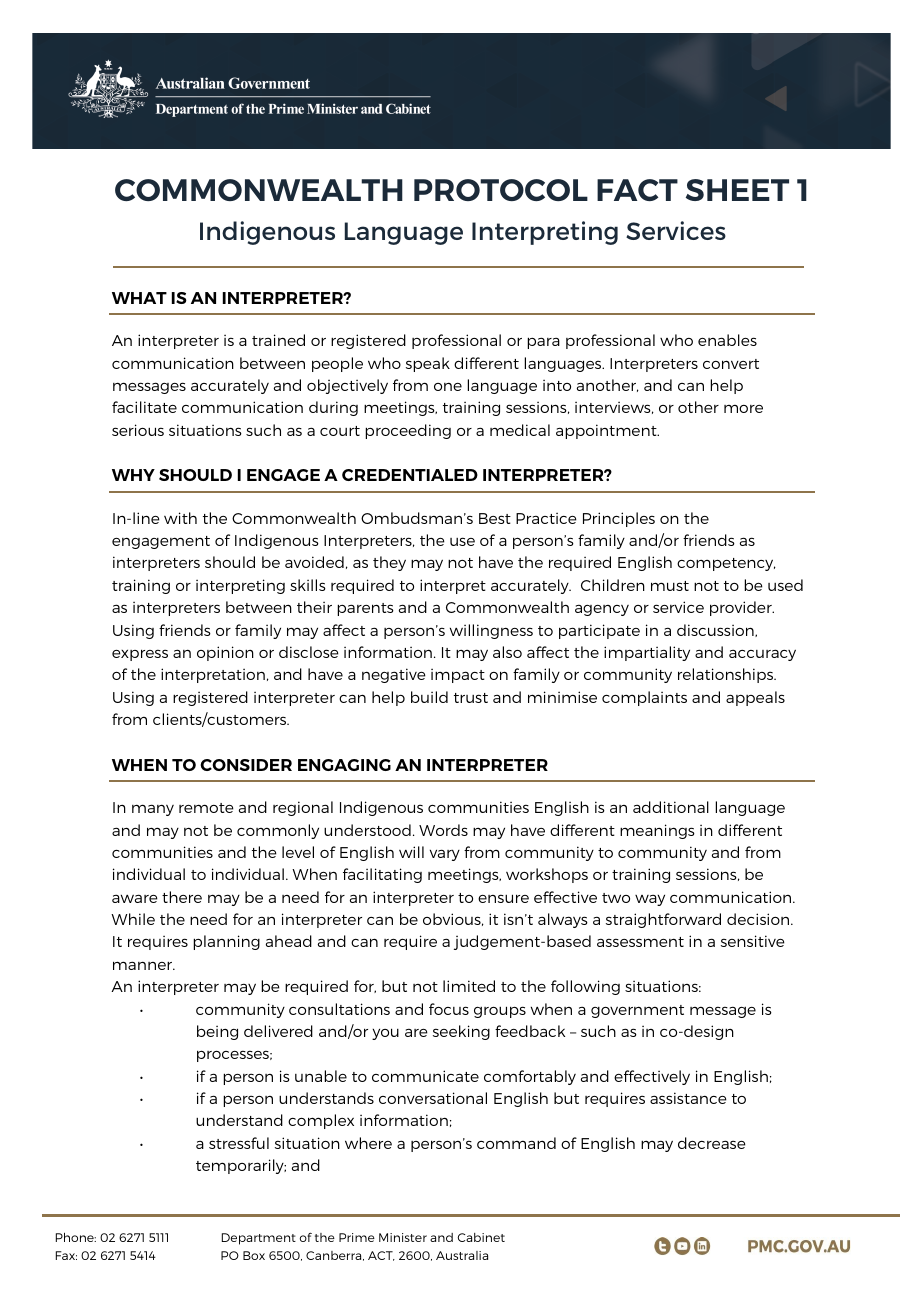  Describe the element at coordinates (138, 430) in the screenshot. I see `serious` at that location.
